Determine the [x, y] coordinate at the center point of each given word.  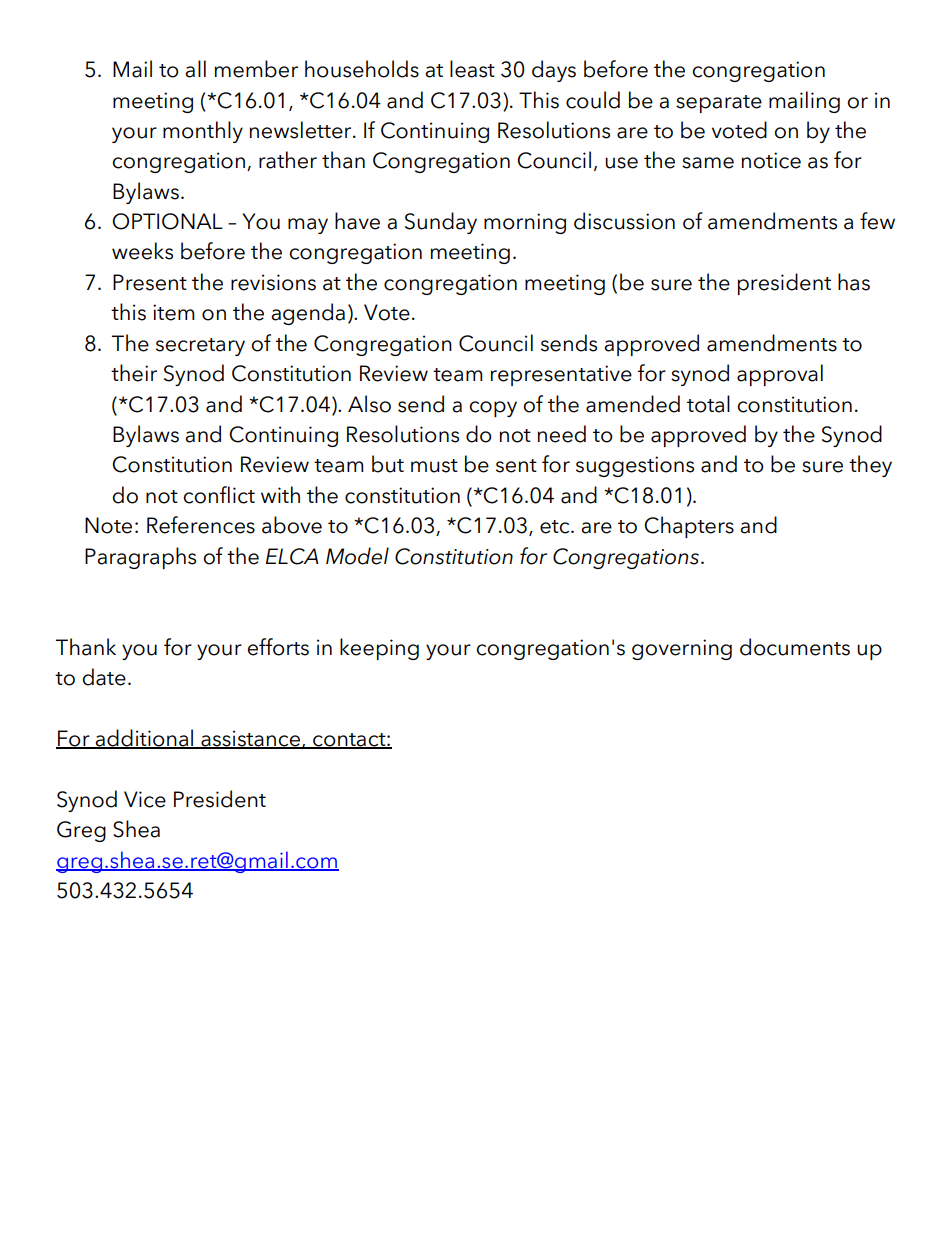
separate [719, 104]
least [472, 69]
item [173, 312]
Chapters [689, 527]
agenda [308, 314]
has [854, 282]
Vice [145, 799]
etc [556, 527]
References [201, 525]
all [195, 69]
